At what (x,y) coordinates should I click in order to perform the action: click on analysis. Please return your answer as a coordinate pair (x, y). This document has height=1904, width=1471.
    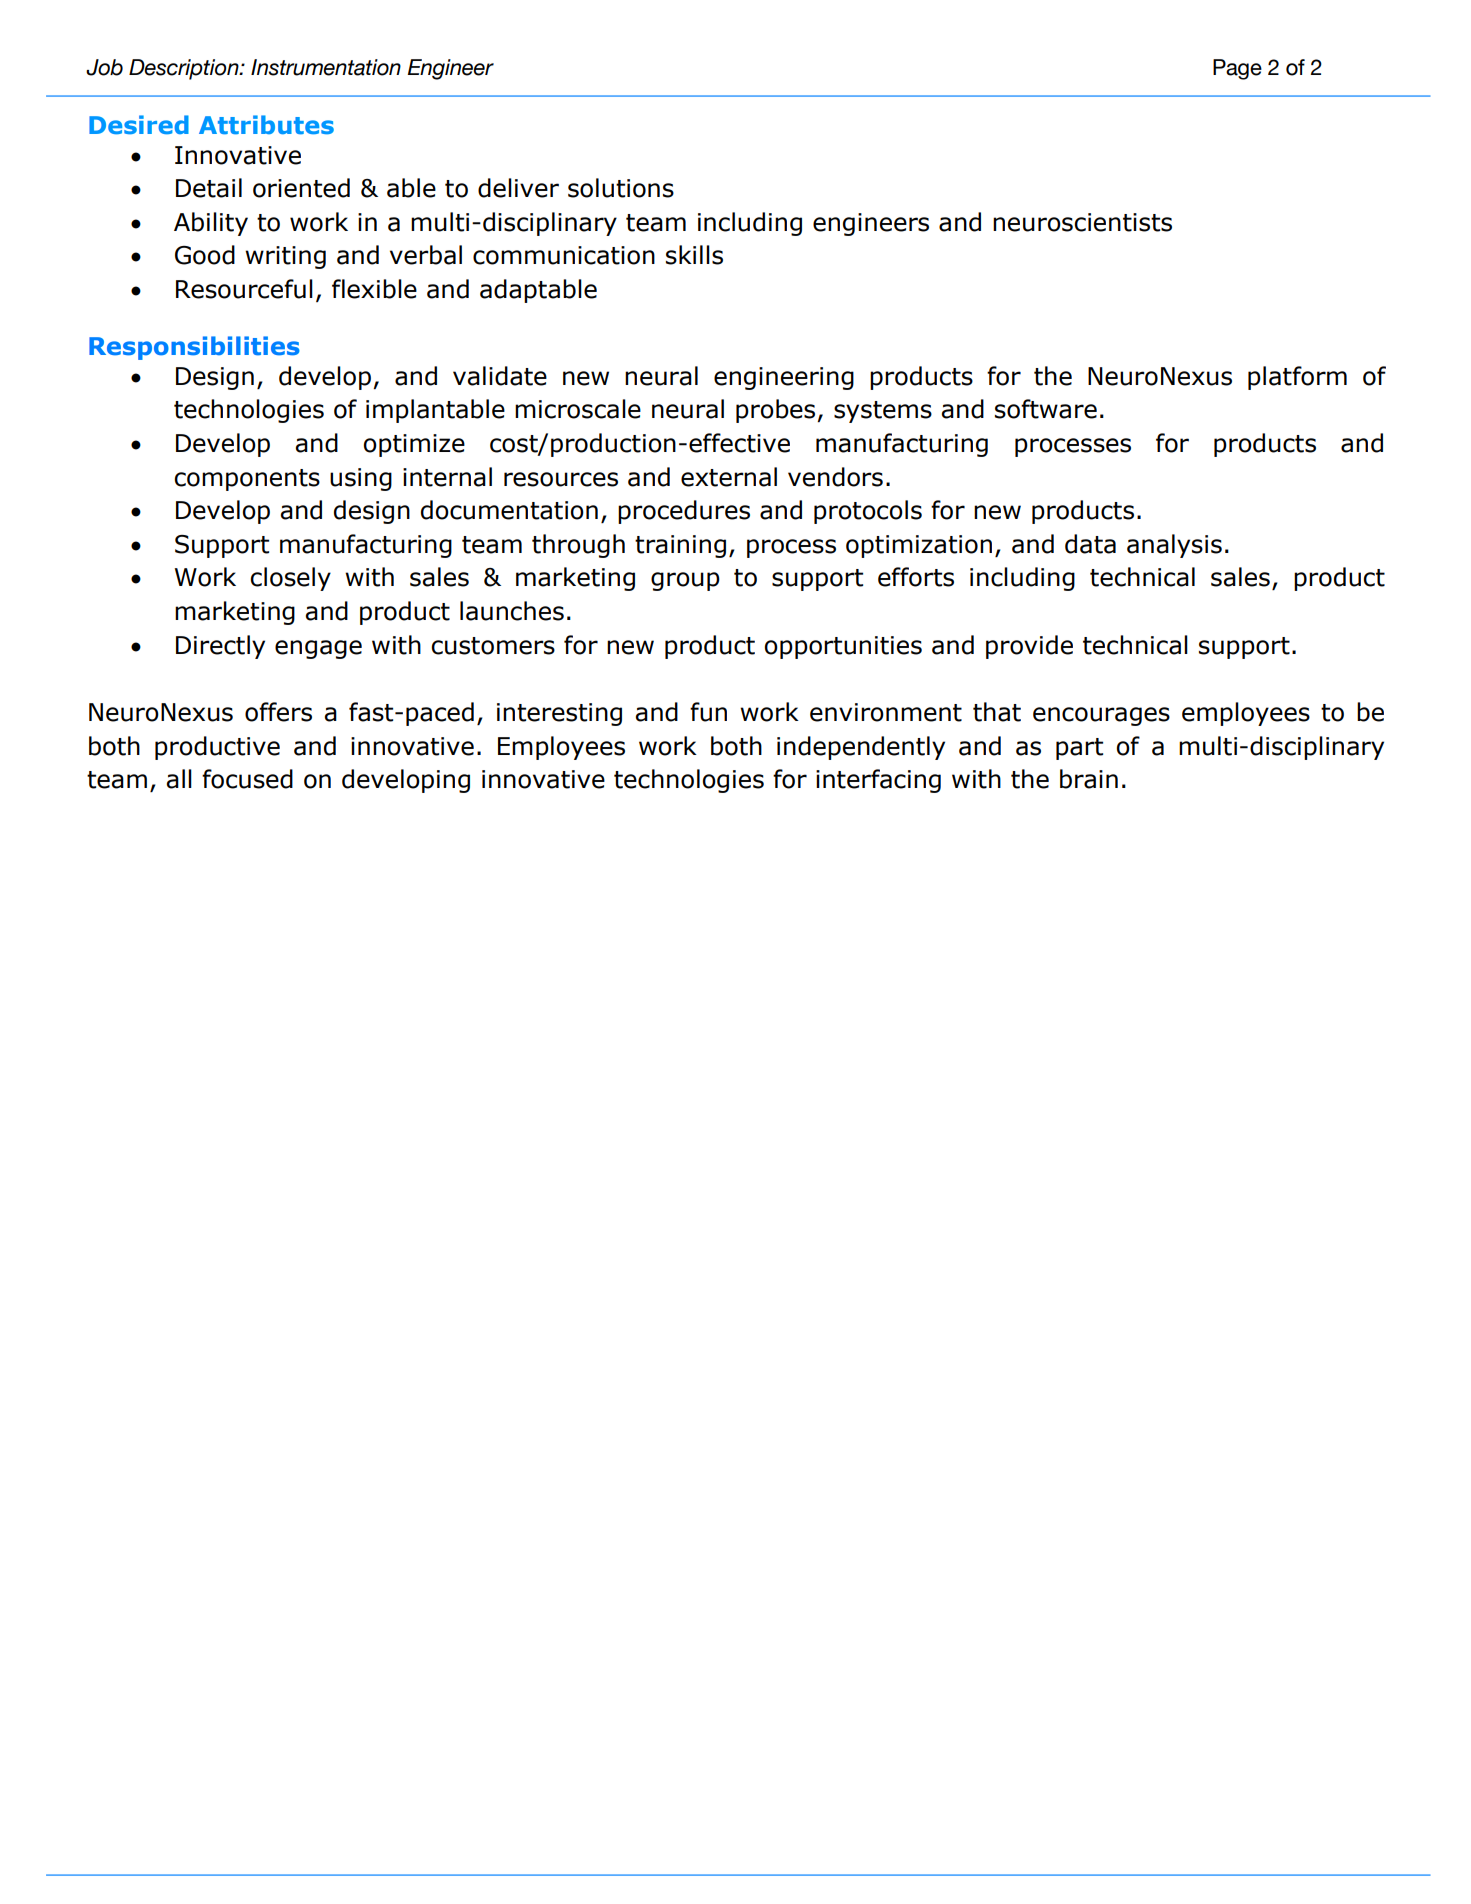
    Looking at the image, I should click on (1174, 546).
